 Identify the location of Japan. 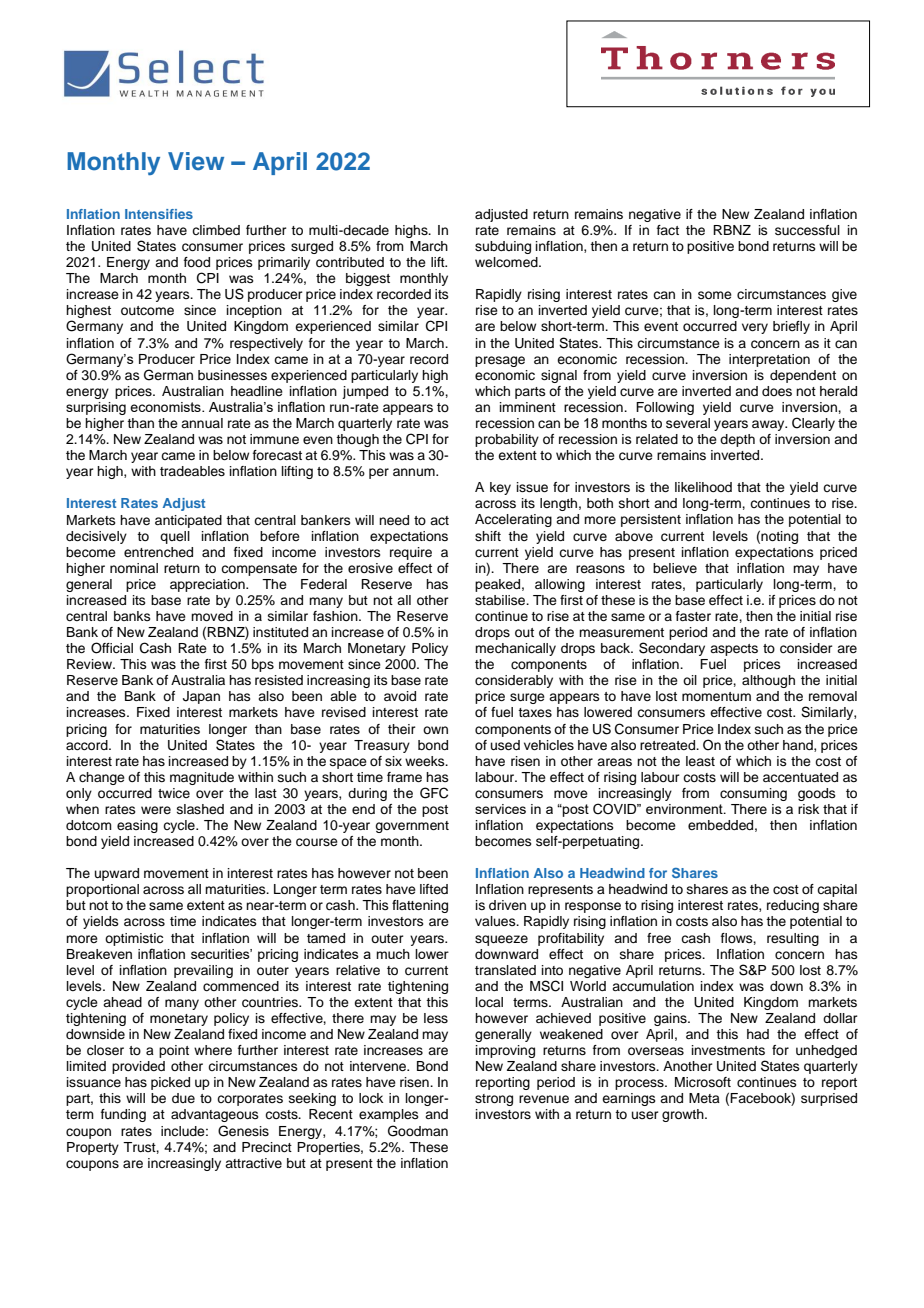
(201, 697).
